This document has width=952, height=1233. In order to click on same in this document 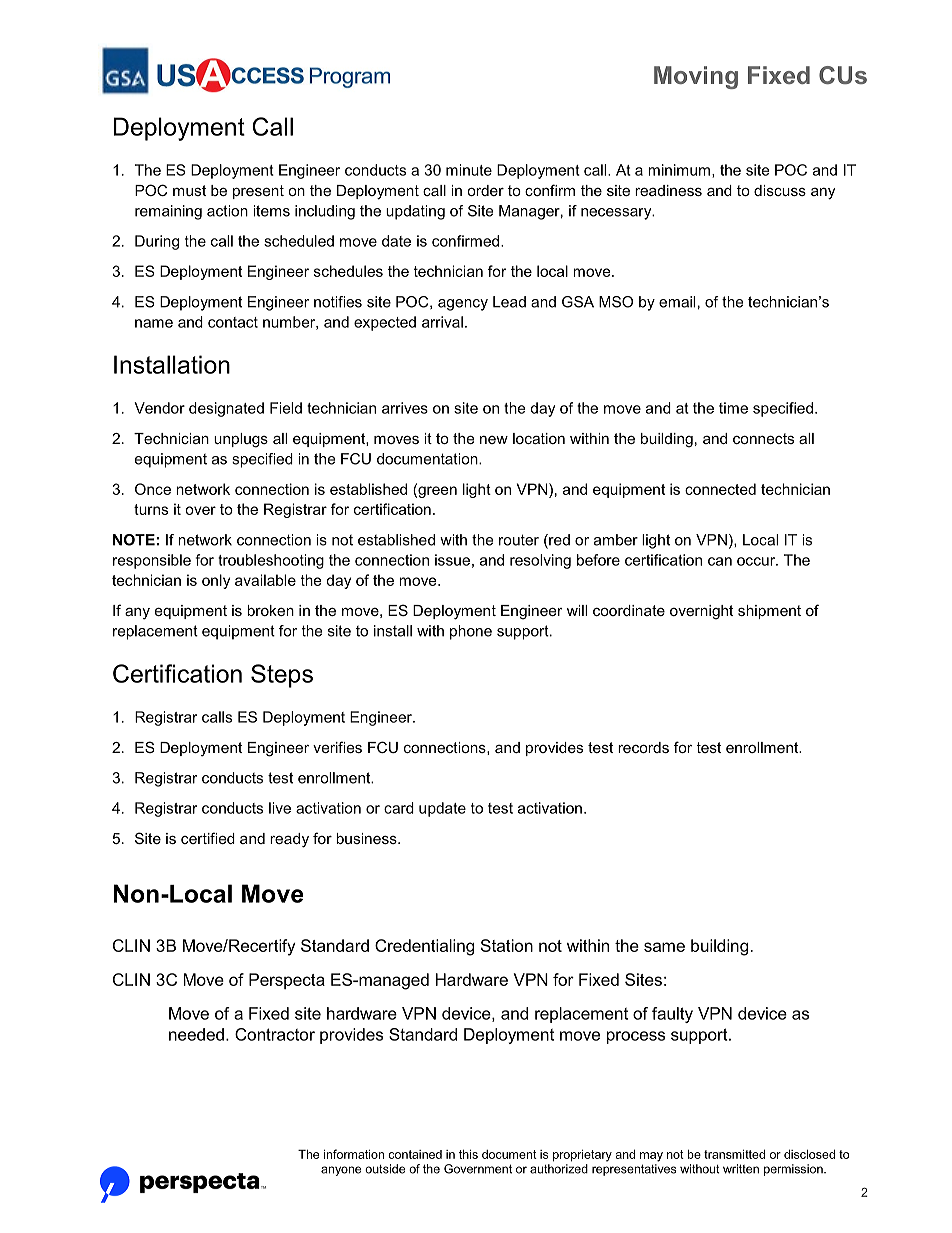, I will do `click(664, 947)`.
